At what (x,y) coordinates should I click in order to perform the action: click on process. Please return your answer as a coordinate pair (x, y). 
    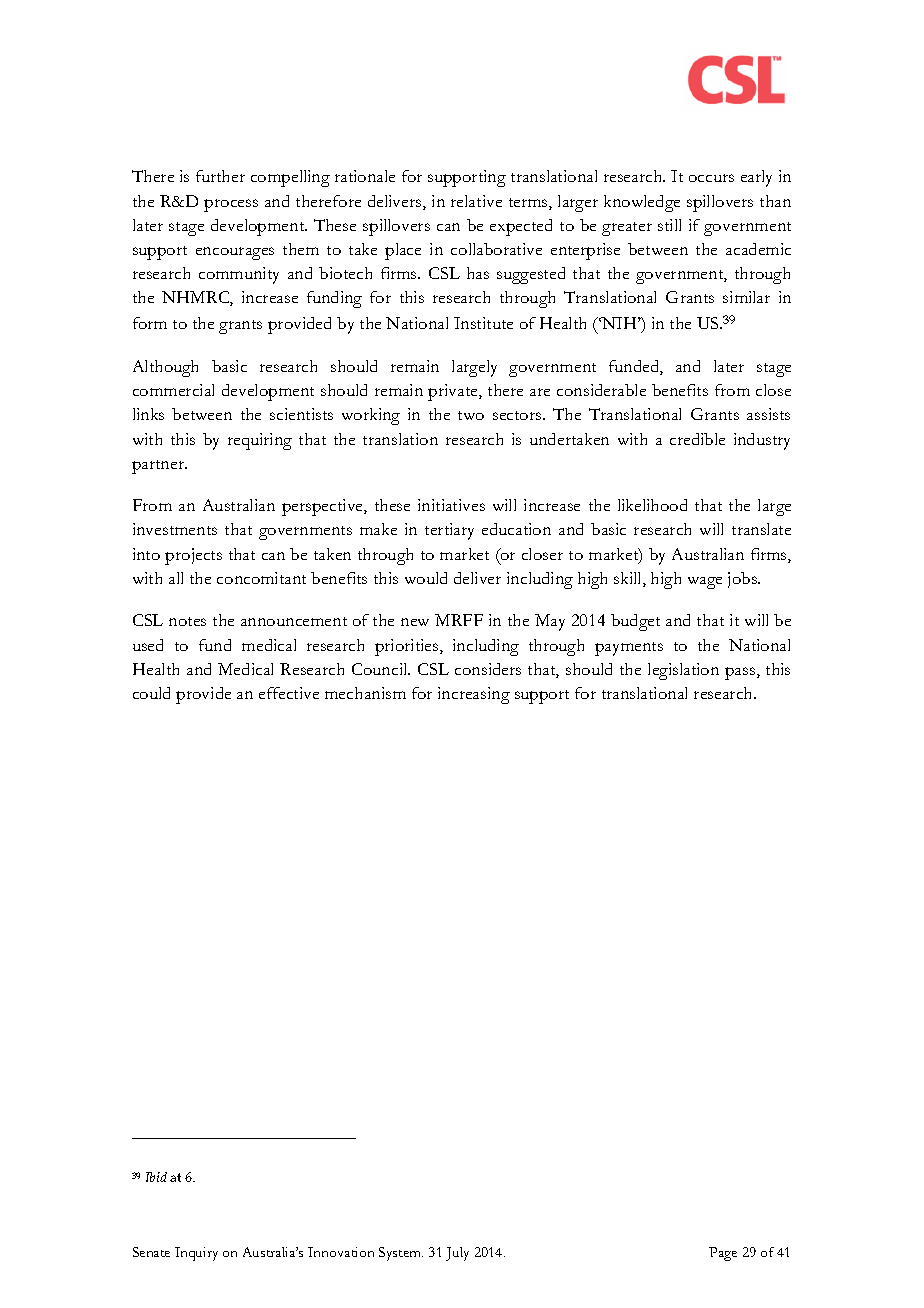
    Looking at the image, I should click on (231, 205).
